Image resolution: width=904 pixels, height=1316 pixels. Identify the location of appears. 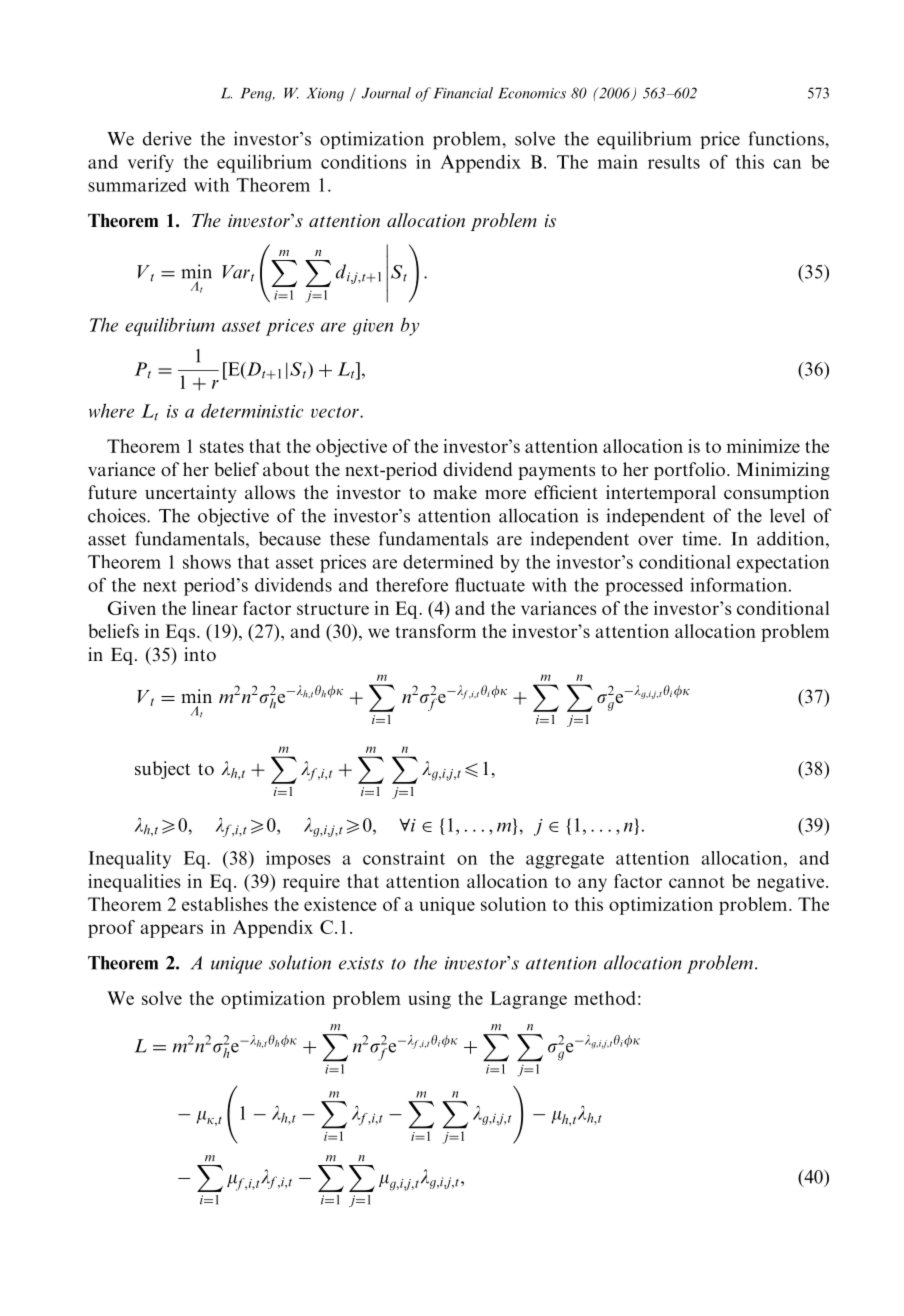
(171, 931).
